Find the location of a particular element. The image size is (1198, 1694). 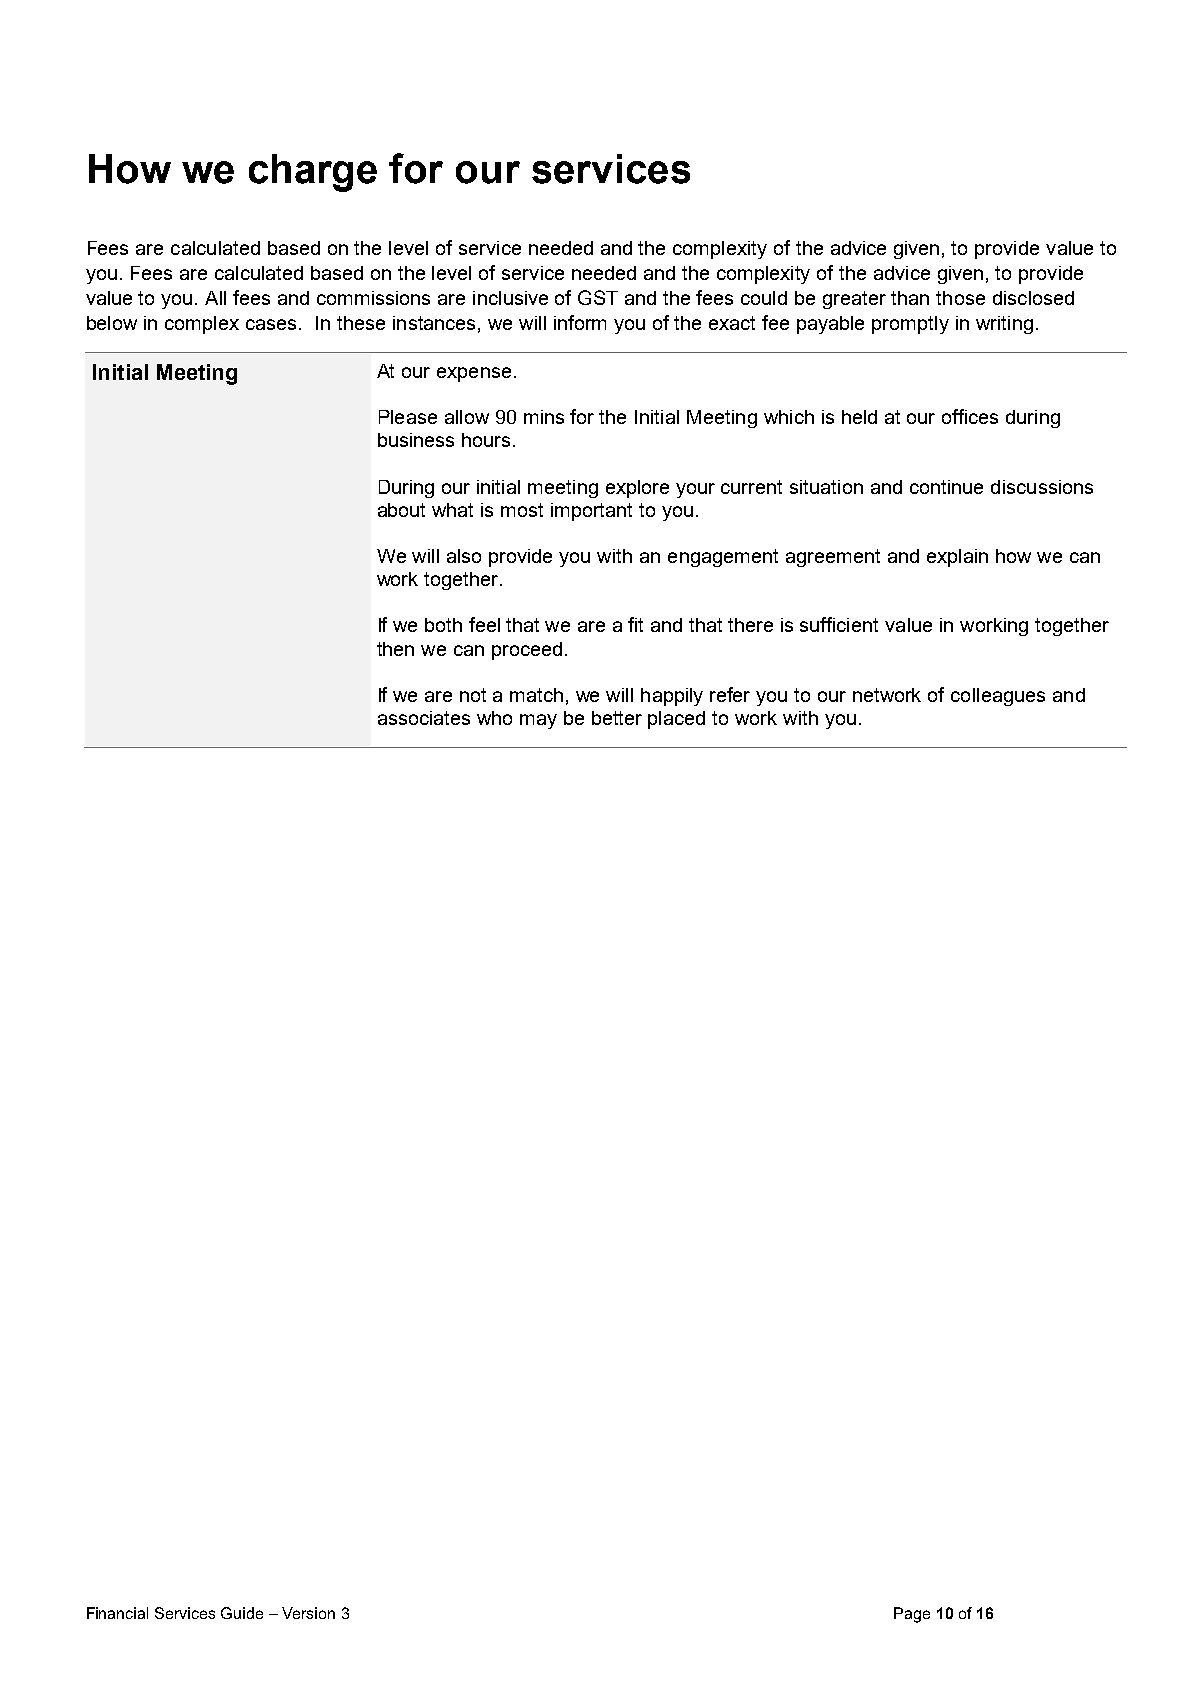

GST is located at coordinates (598, 297).
